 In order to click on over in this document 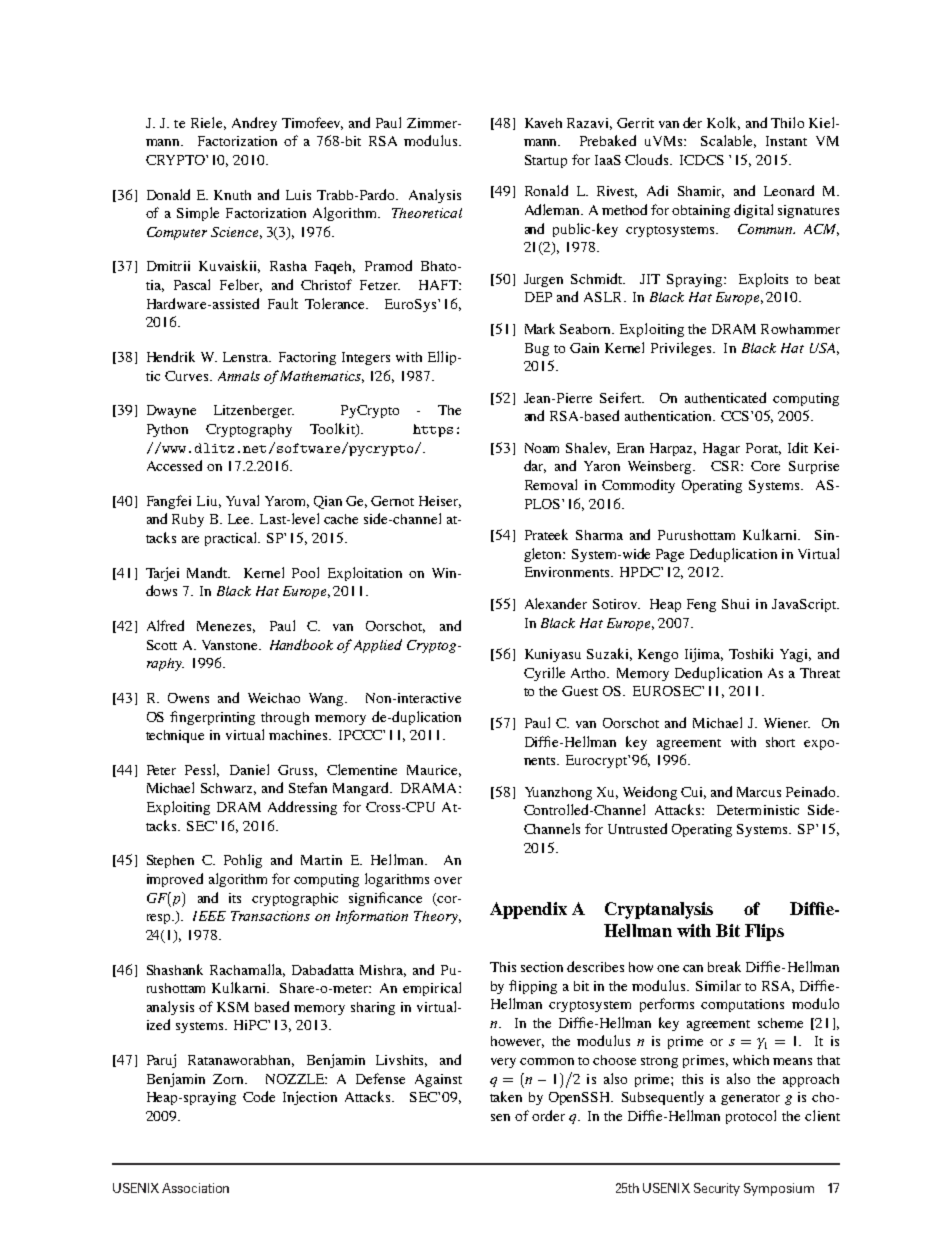, I will do `click(448, 880)`.
